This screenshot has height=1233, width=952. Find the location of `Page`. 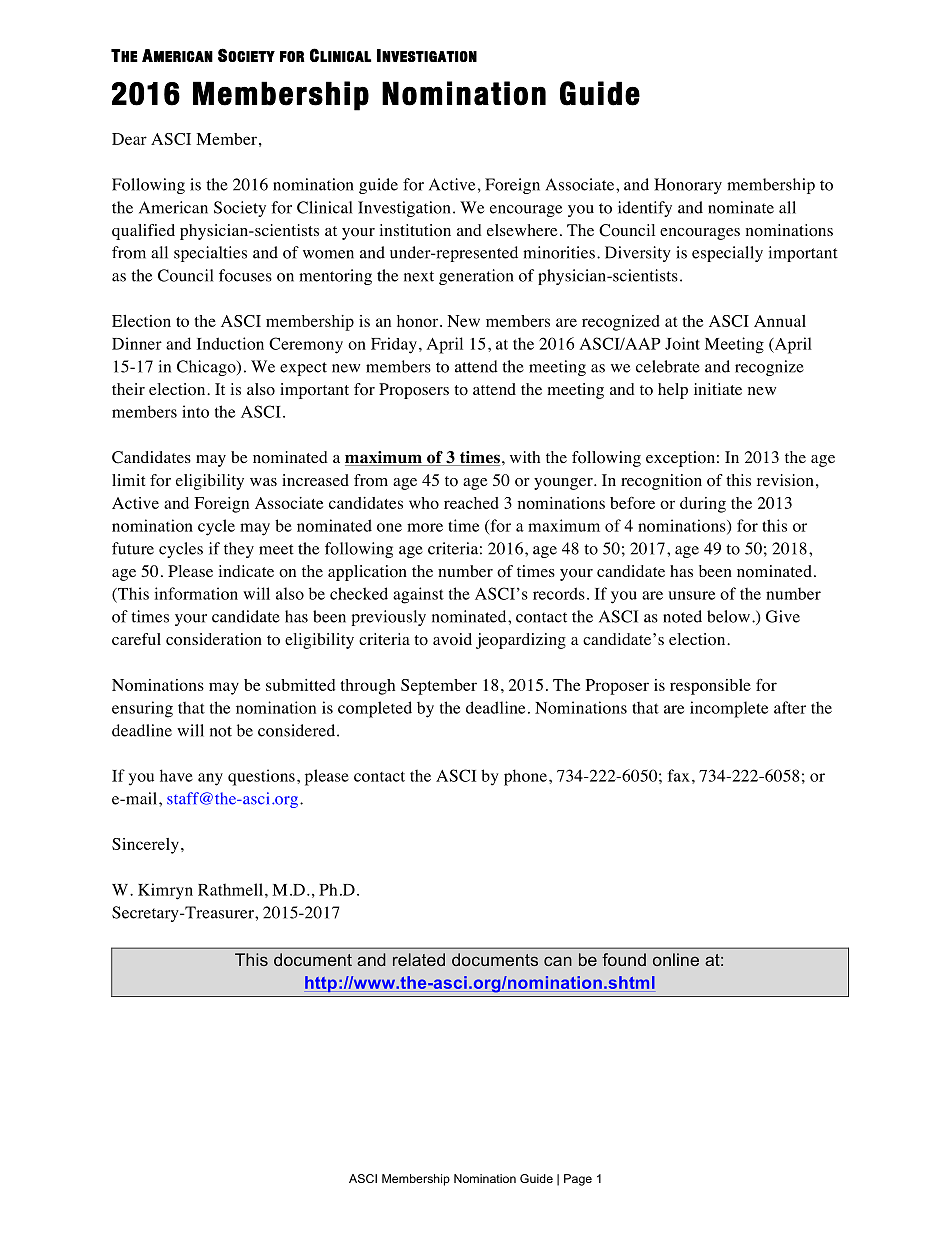

Page is located at coordinates (578, 1180).
